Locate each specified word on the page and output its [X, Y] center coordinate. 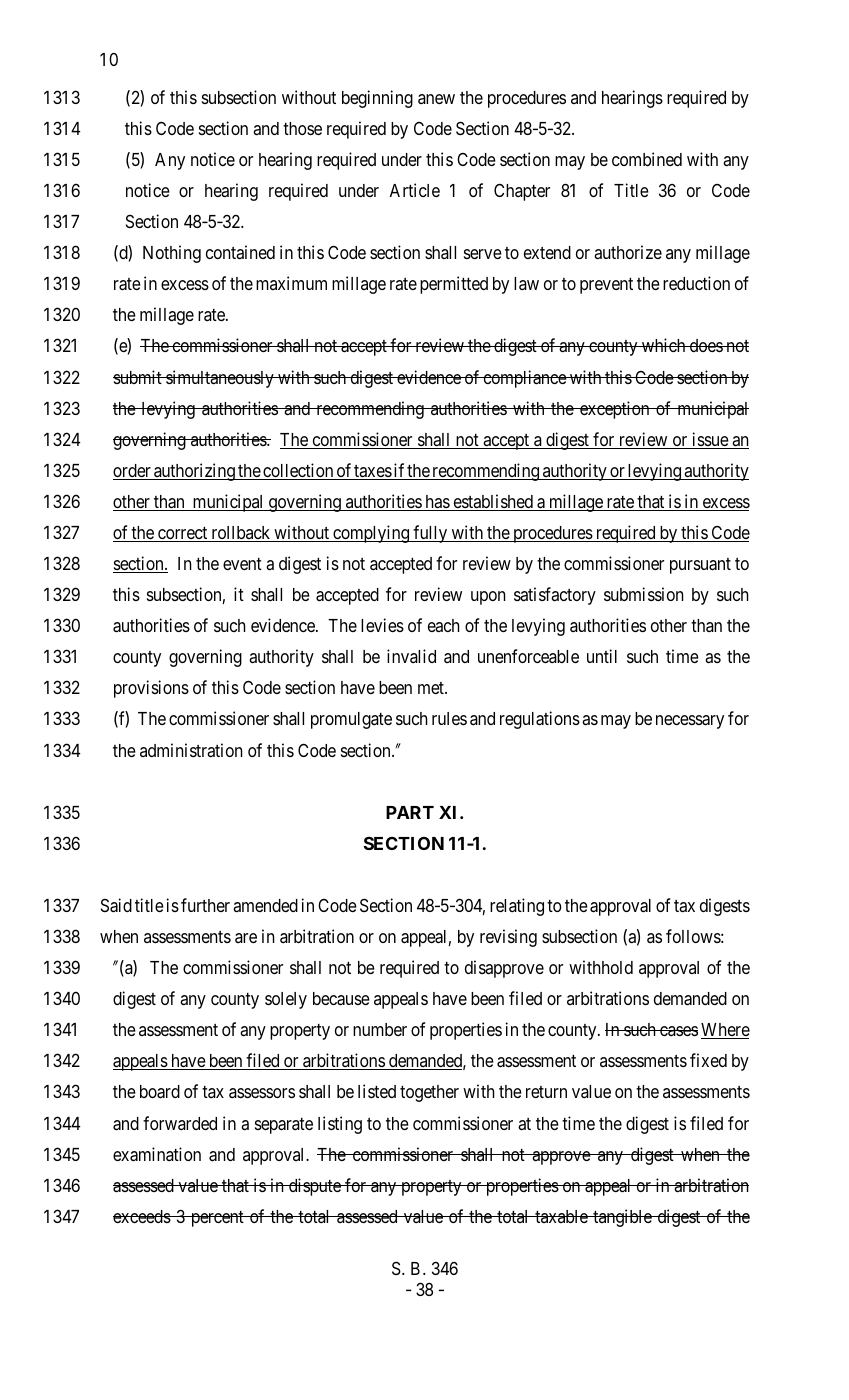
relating [517, 907]
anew [436, 99]
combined [647, 159]
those [302, 128]
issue [710, 440]
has [437, 503]
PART [410, 812]
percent [217, 1219]
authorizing [194, 472]
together [429, 1093]
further [205, 905]
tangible [622, 1218]
